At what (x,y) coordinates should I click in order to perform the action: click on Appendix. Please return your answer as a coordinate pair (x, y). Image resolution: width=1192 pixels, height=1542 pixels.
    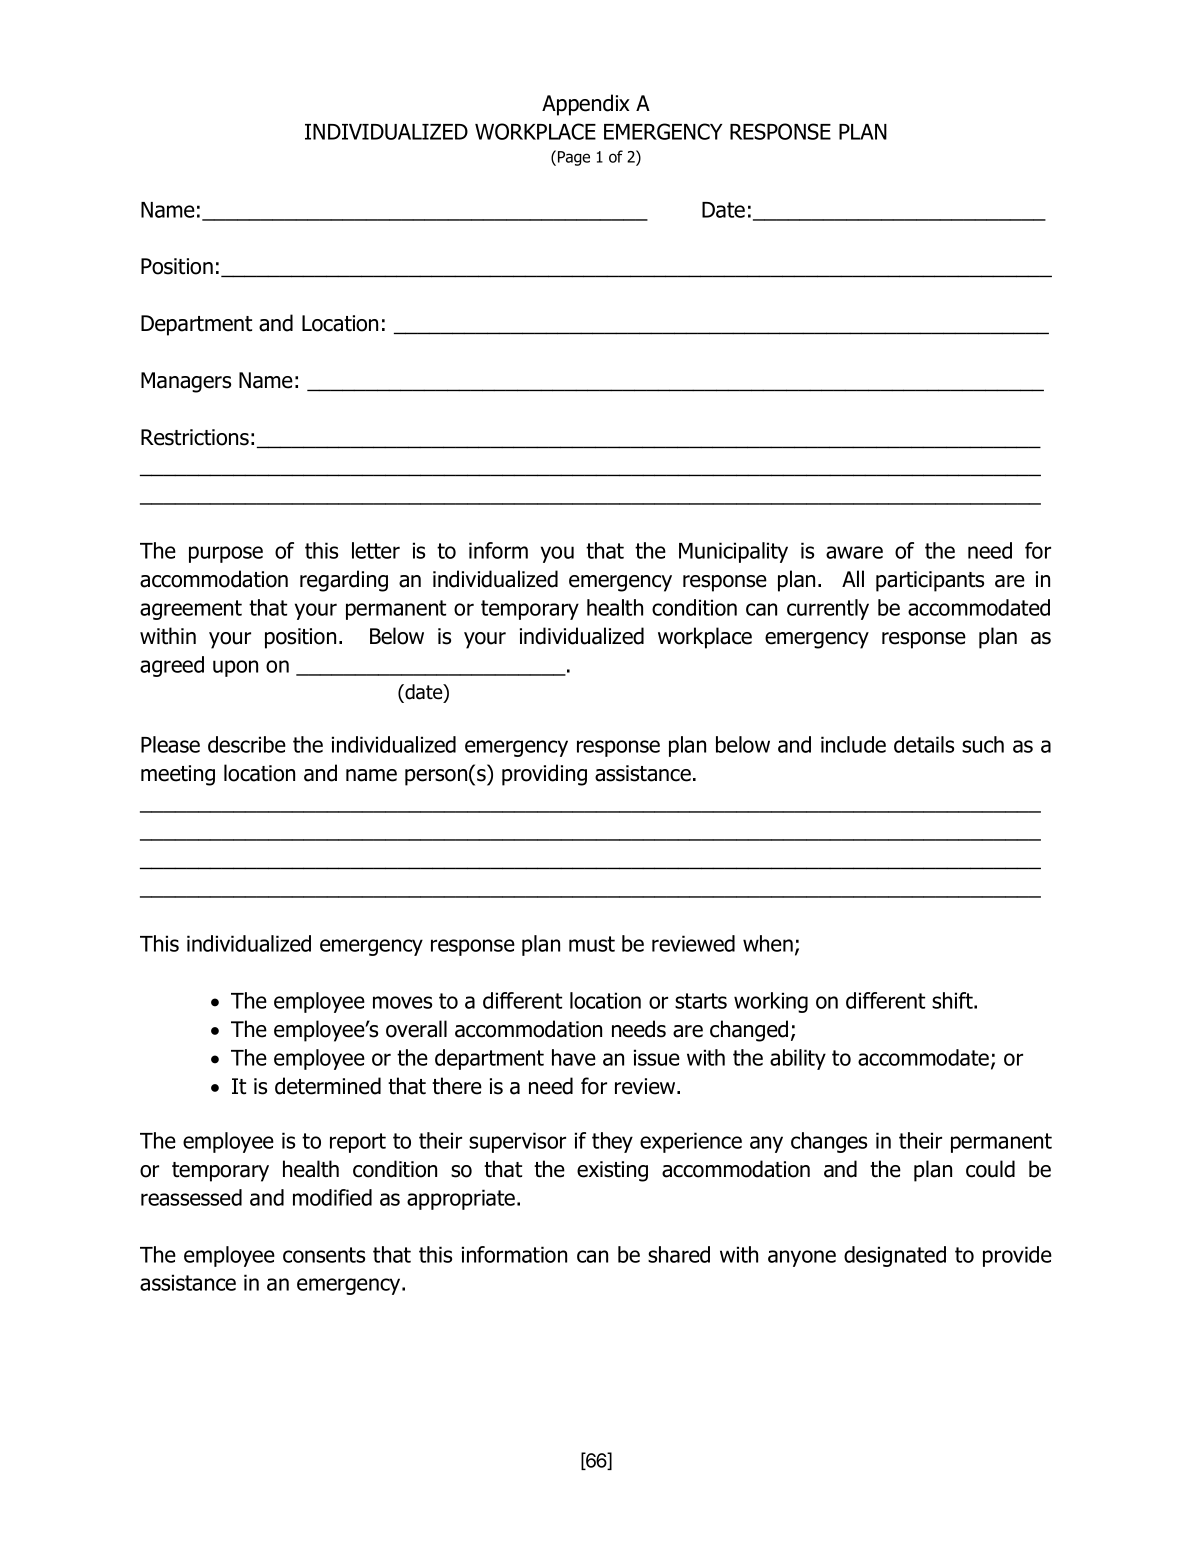
    Looking at the image, I should click on (586, 105).
